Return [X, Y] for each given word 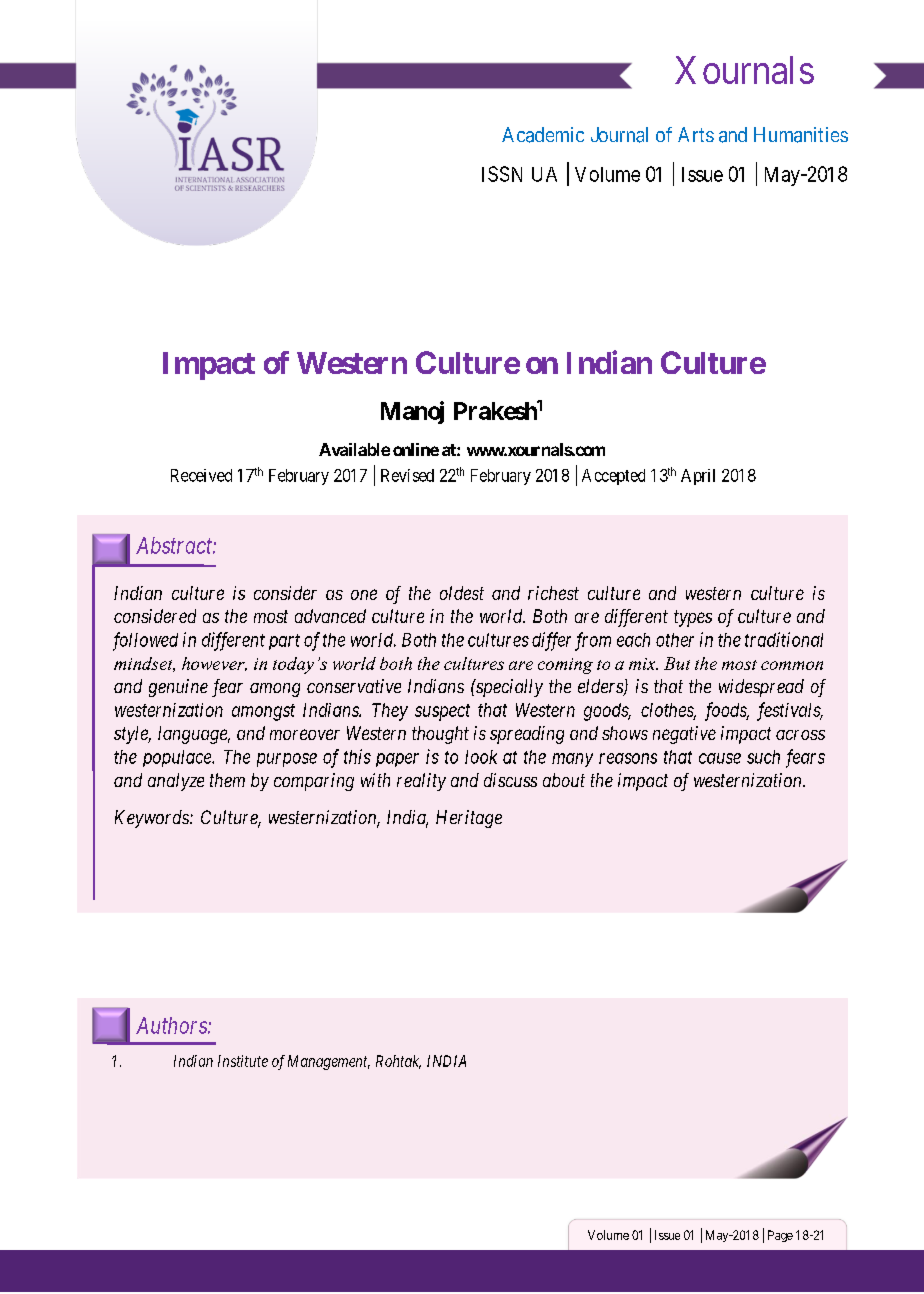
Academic [543, 135]
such [763, 757]
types [693, 618]
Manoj [412, 412]
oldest [462, 593]
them [227, 780]
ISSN [502, 174]
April [698, 477]
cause [720, 758]
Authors [172, 1025]
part [284, 642]
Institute [243, 1061]
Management [329, 1062]
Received [201, 475]
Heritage [469, 819]
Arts [696, 134]
